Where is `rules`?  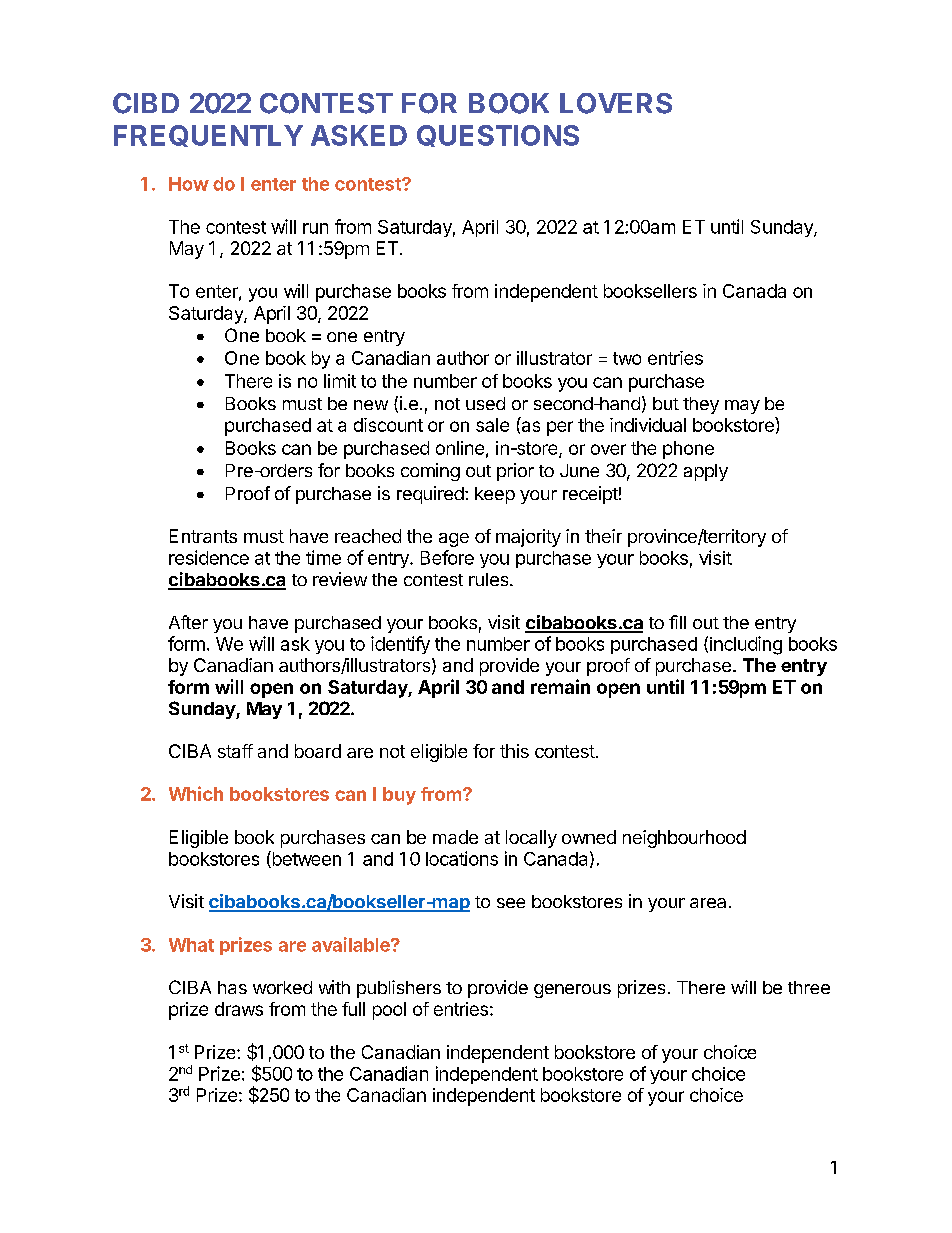
rules is located at coordinates (490, 579).
